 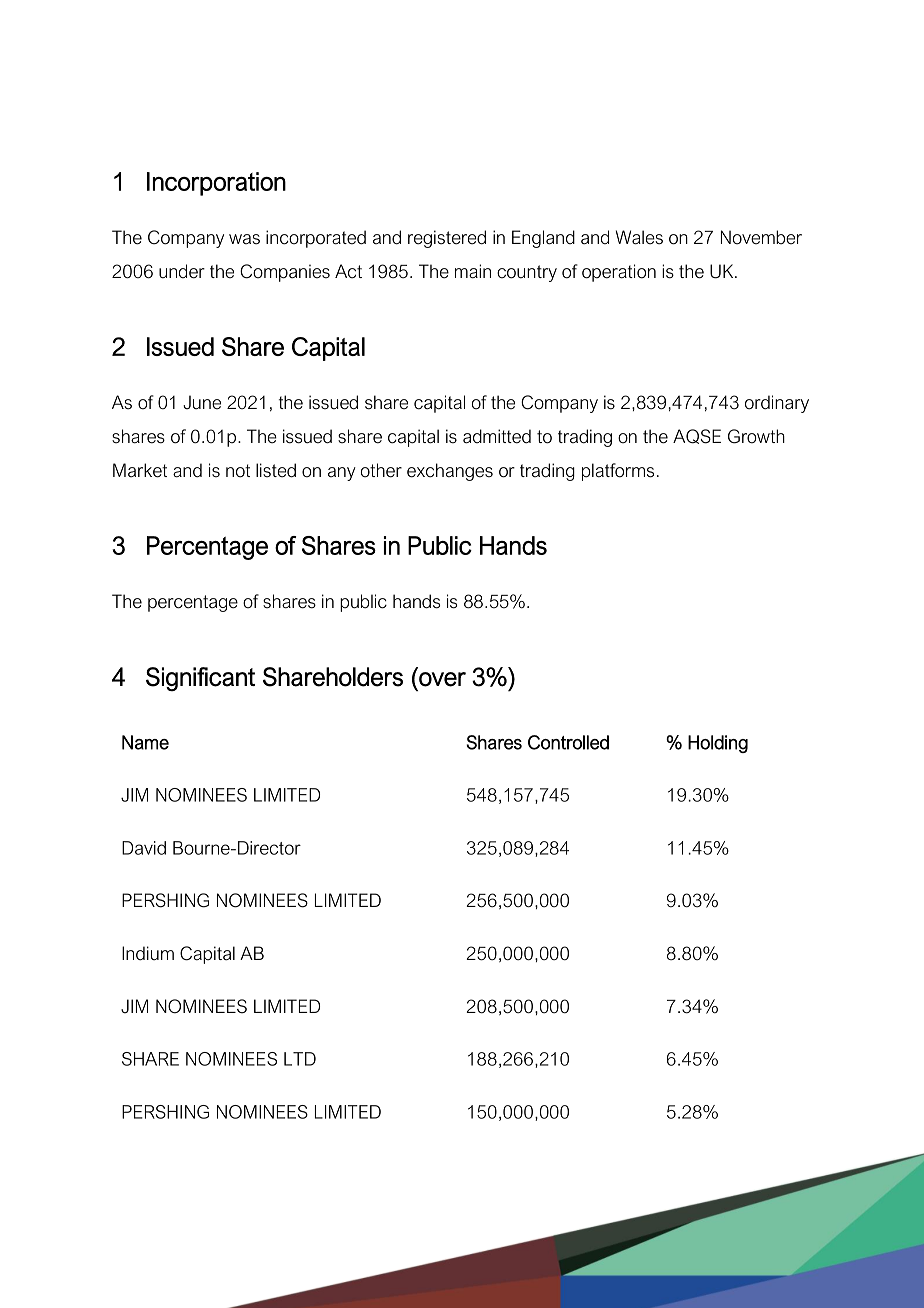 I want to click on Significant, so click(x=200, y=679).
